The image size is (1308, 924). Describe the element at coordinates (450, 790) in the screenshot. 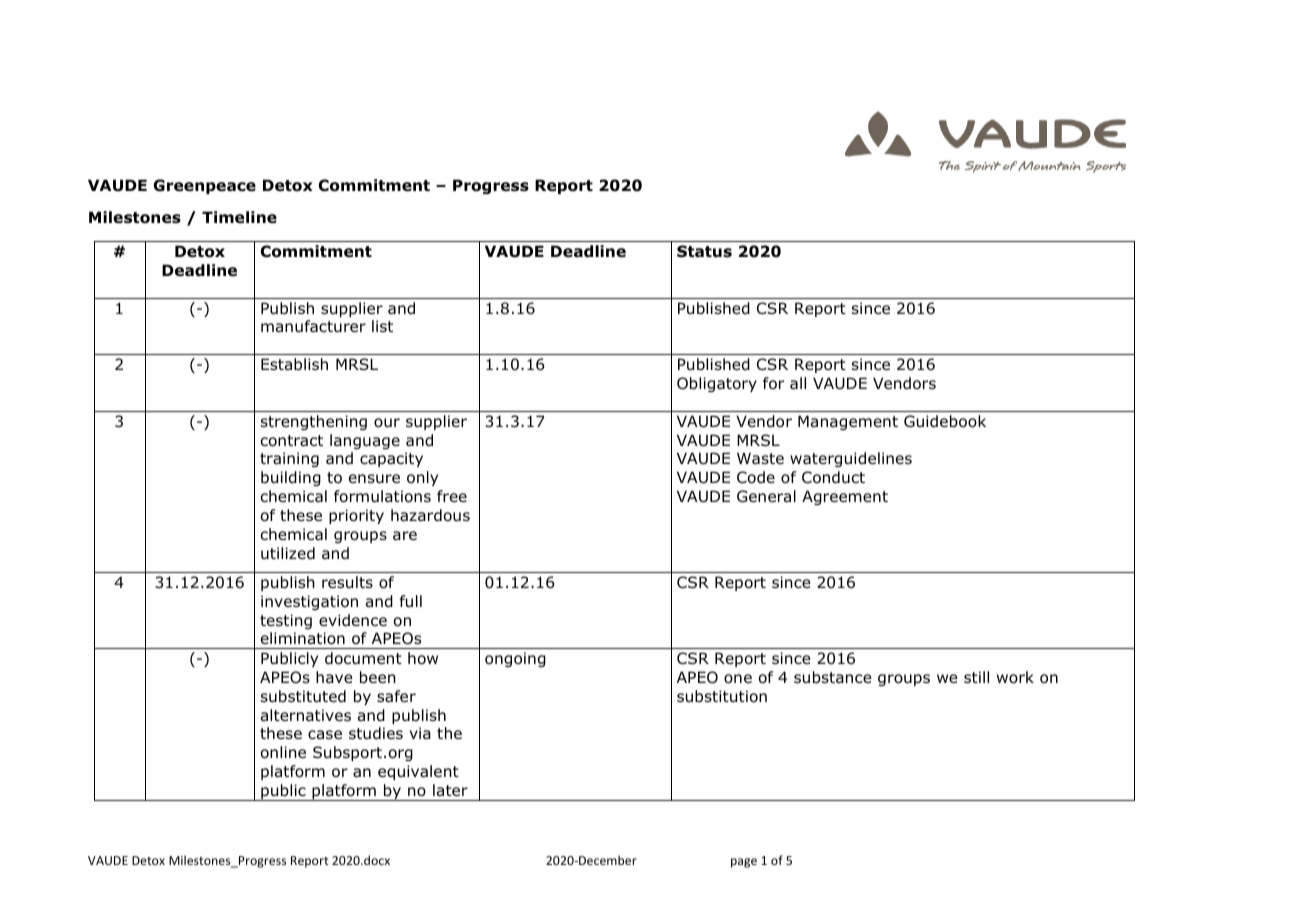

I see `later` at that location.
